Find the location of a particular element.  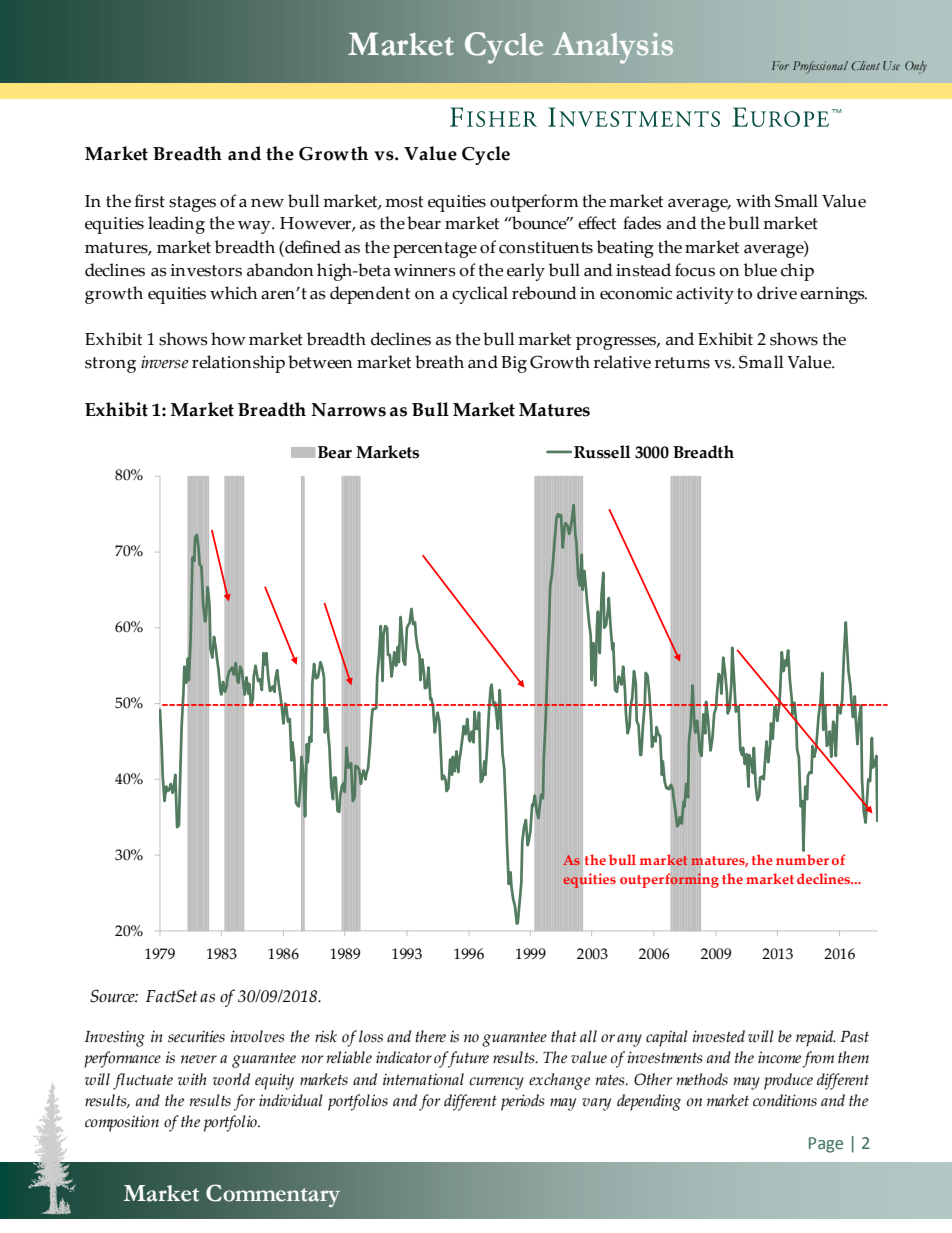

stages is located at coordinates (192, 204).
